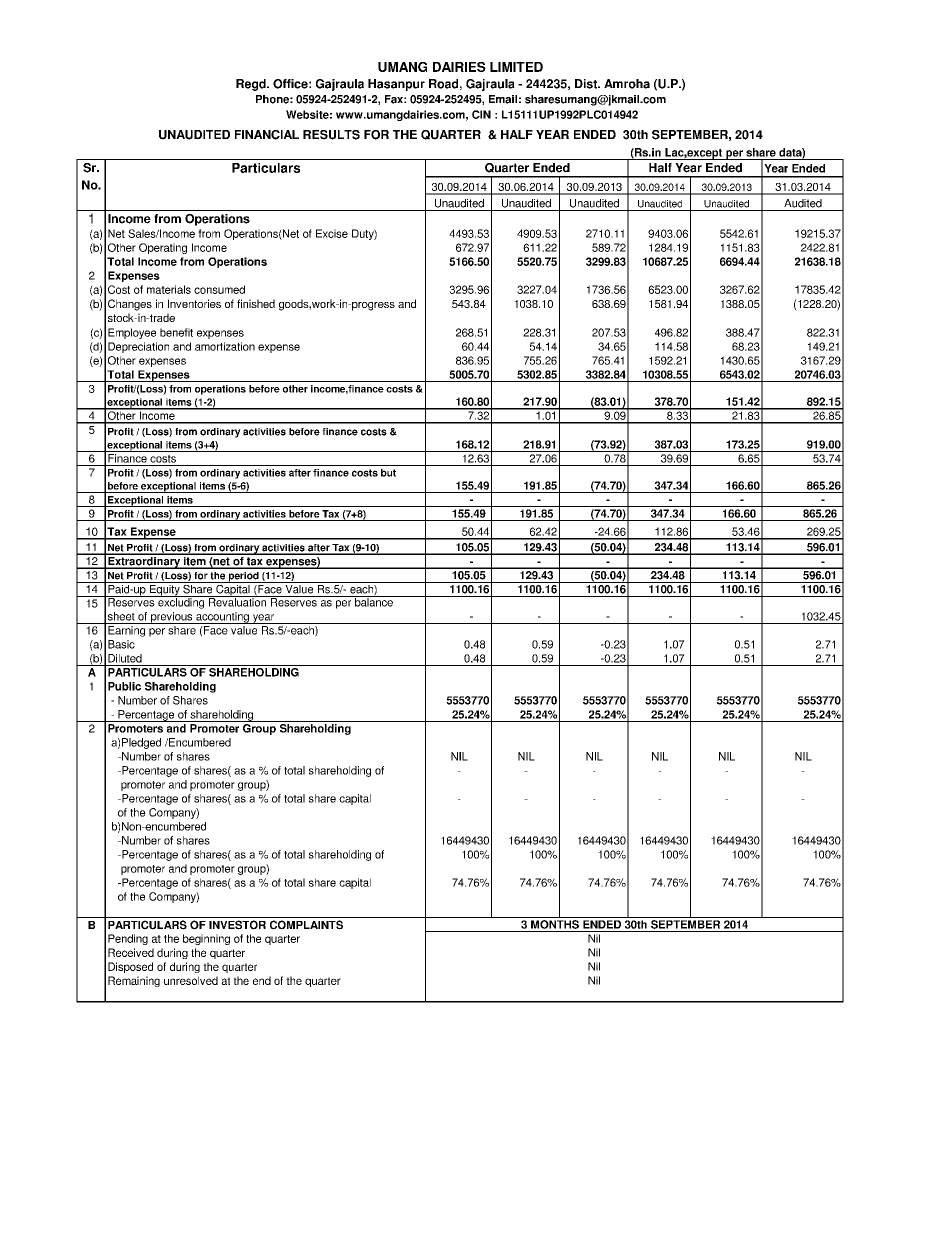  What do you see at coordinates (374, 601) in the screenshot?
I see `balance` at bounding box center [374, 601].
